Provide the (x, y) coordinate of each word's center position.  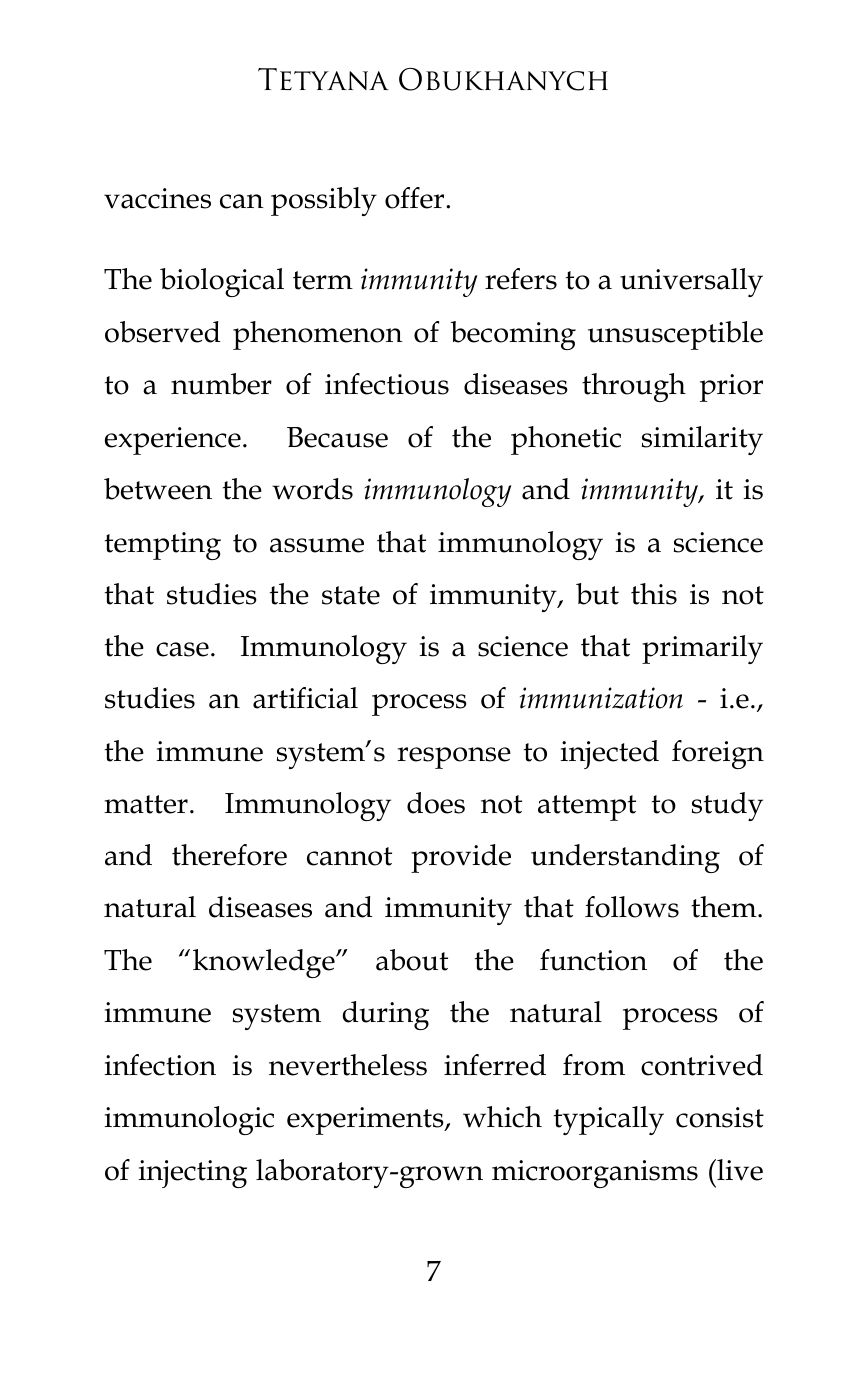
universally (691, 282)
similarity (702, 440)
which (502, 1117)
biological (222, 282)
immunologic (189, 1120)
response (454, 758)
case (182, 649)
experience (173, 441)
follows (632, 907)
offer (416, 198)
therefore (229, 855)
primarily (702, 649)
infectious (387, 384)
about (412, 960)
